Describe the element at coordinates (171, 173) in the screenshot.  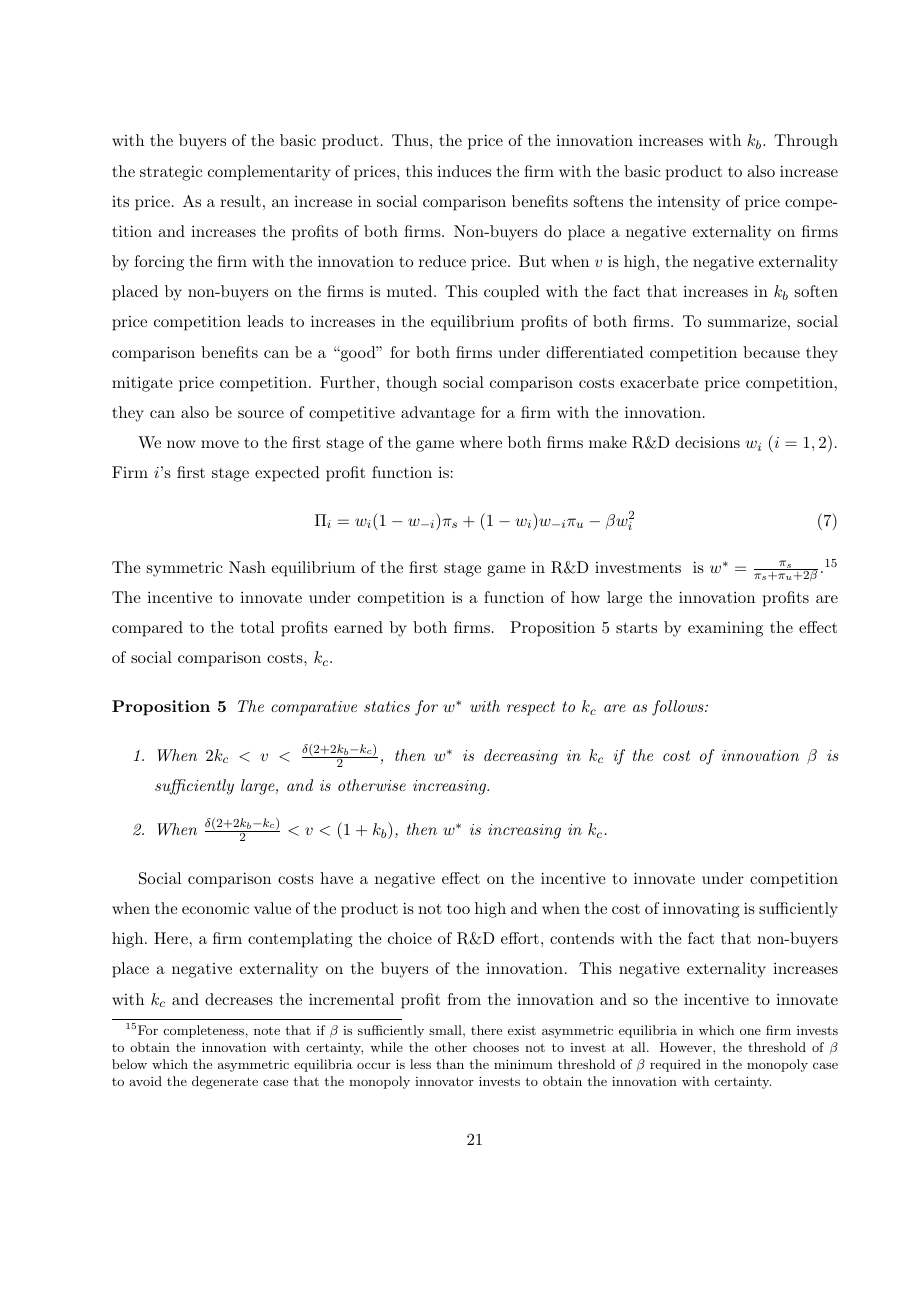
I see `strategic` at that location.
